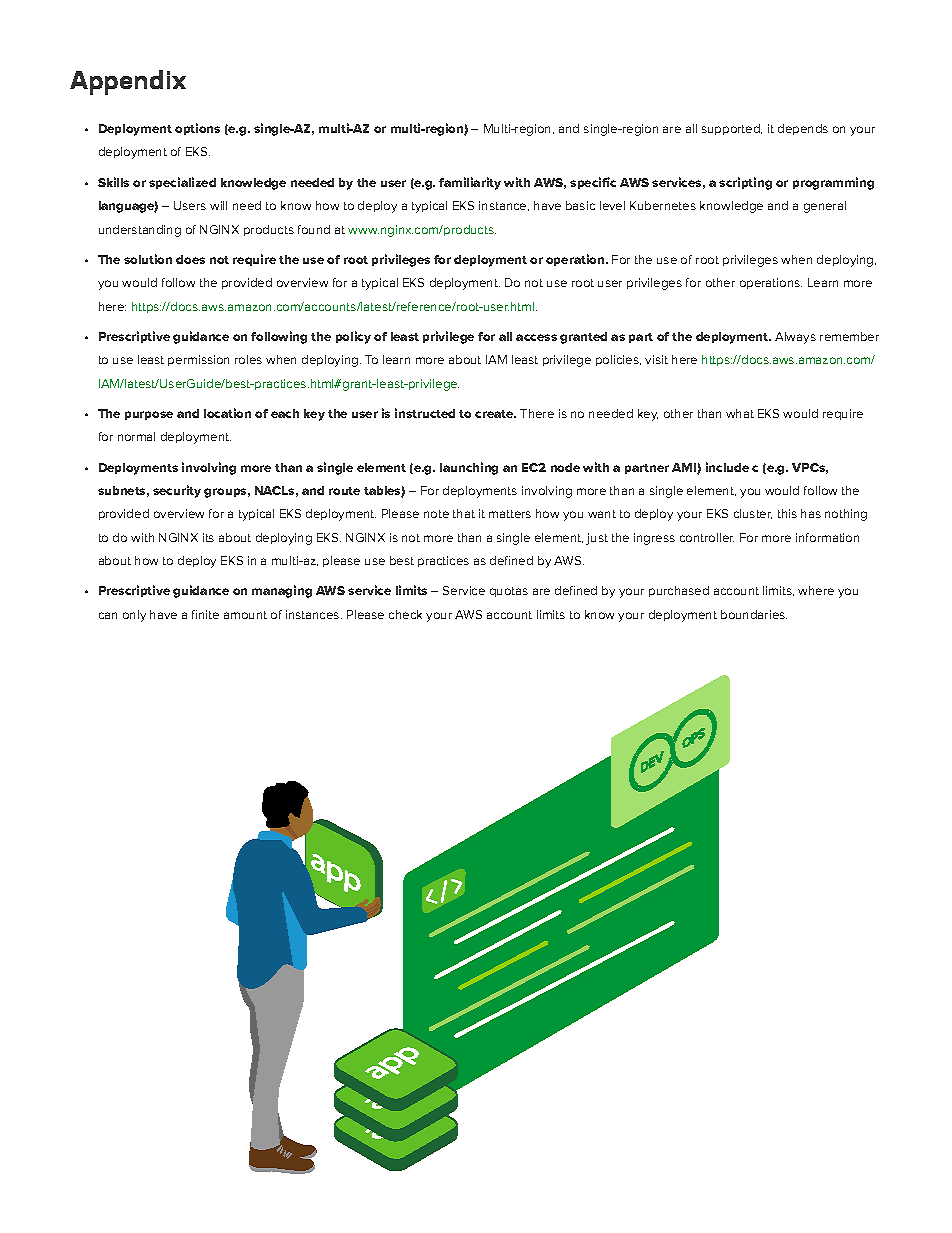 The height and width of the image is (1233, 952). I want to click on quotas, so click(509, 592).
